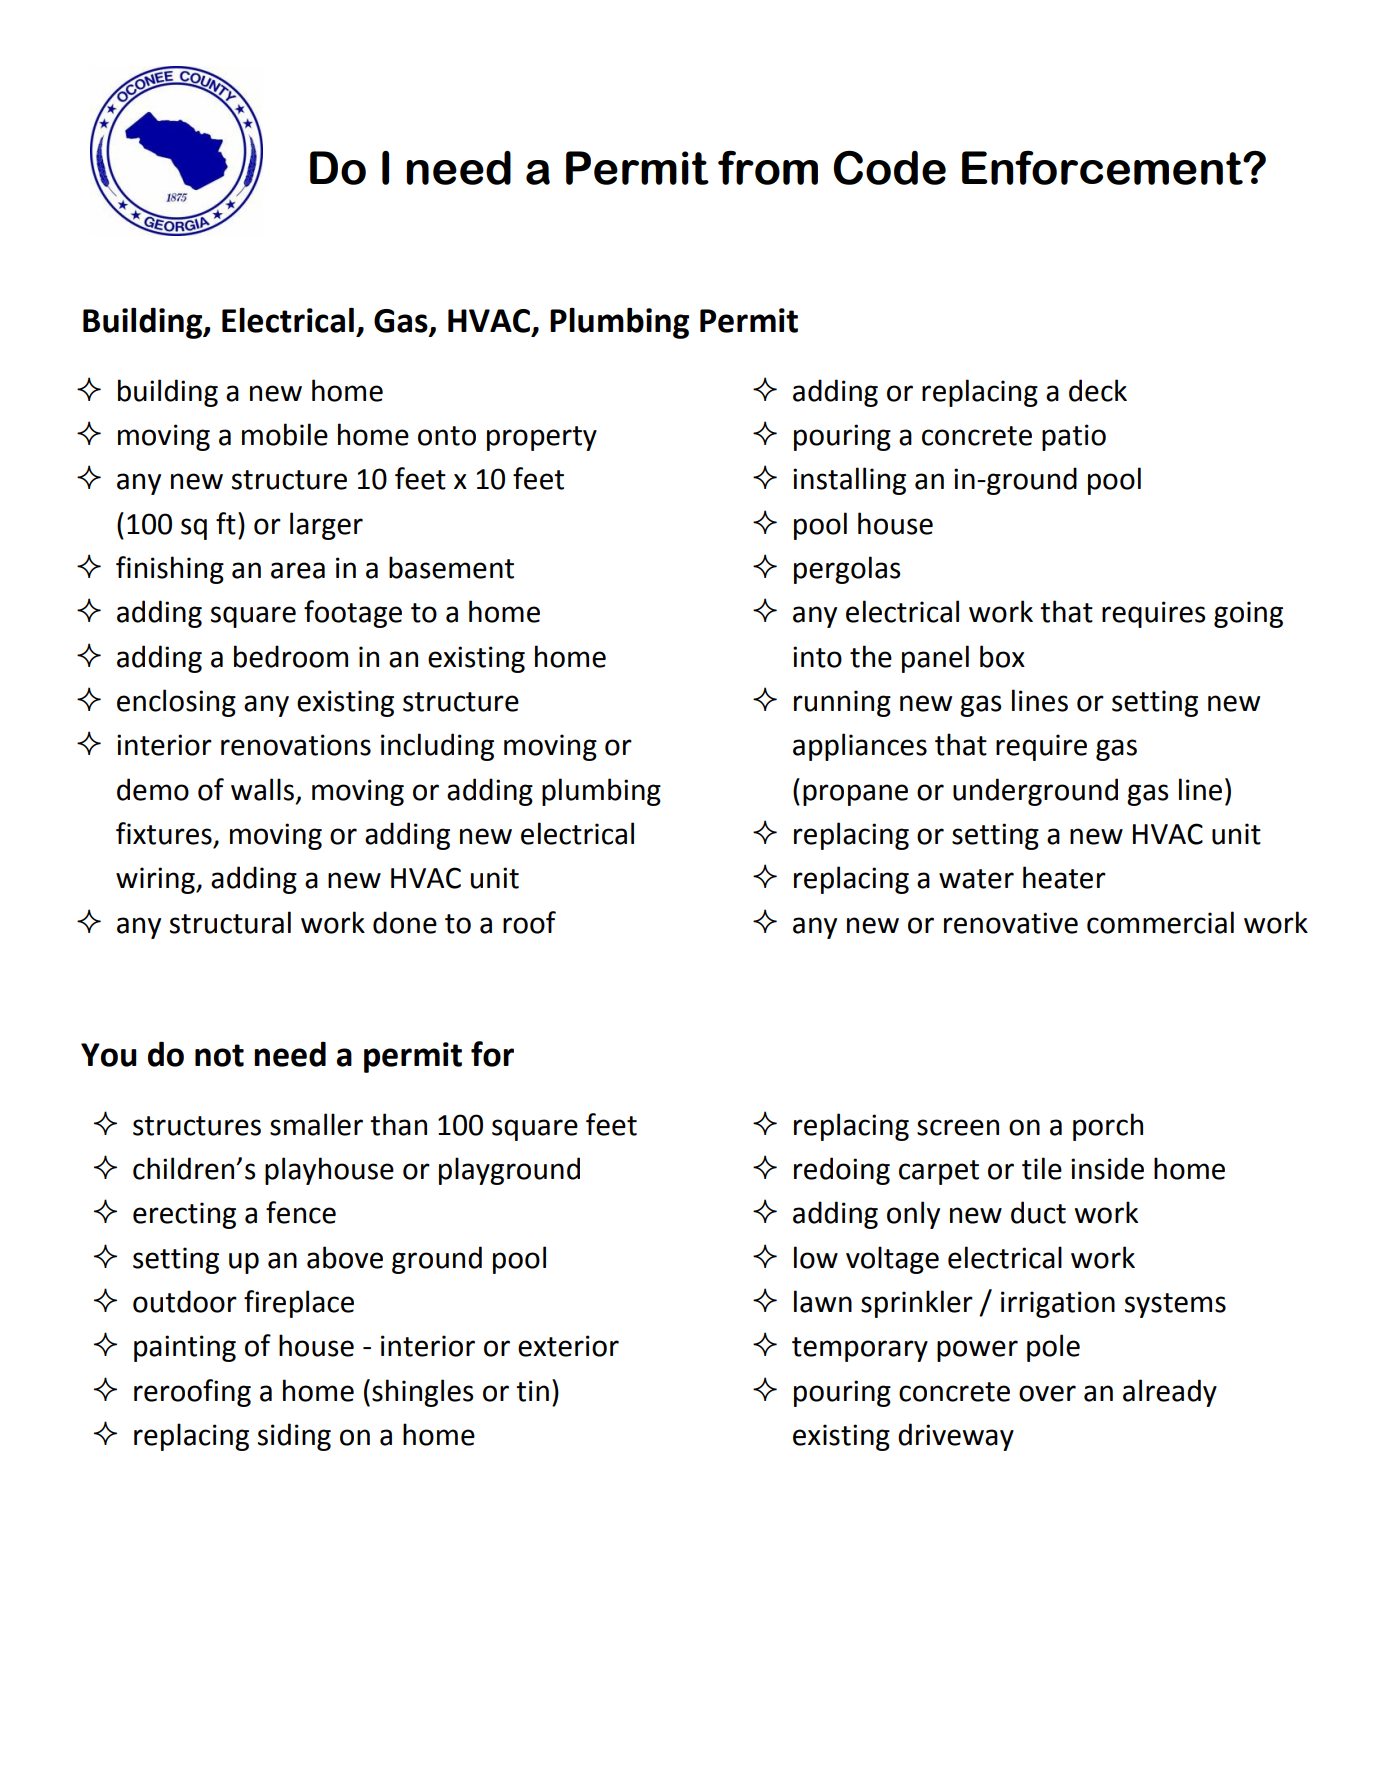  Describe the element at coordinates (768, 167) in the image. I see `from` at that location.
